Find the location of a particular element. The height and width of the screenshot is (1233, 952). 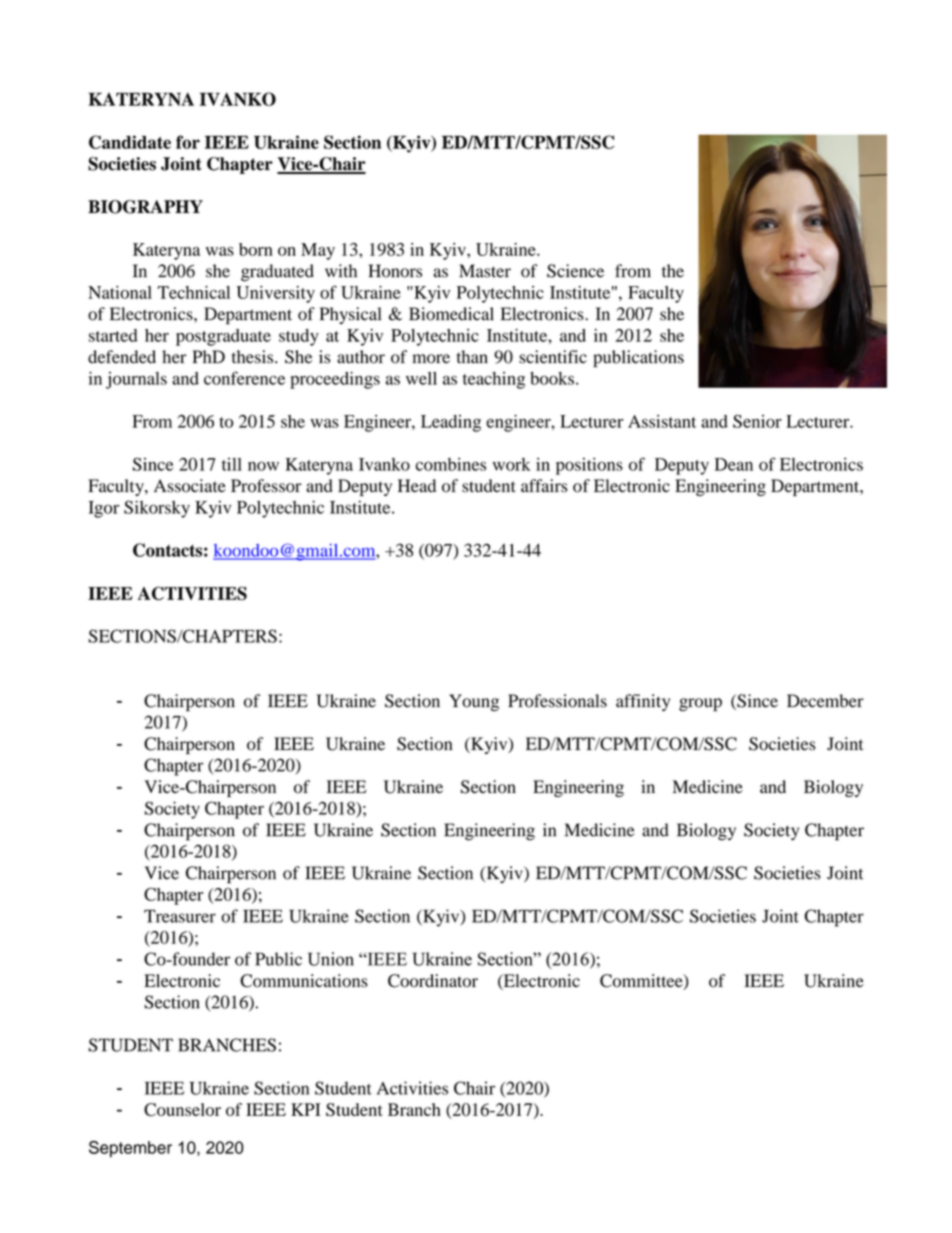

postgraduate is located at coordinates (223, 337).
